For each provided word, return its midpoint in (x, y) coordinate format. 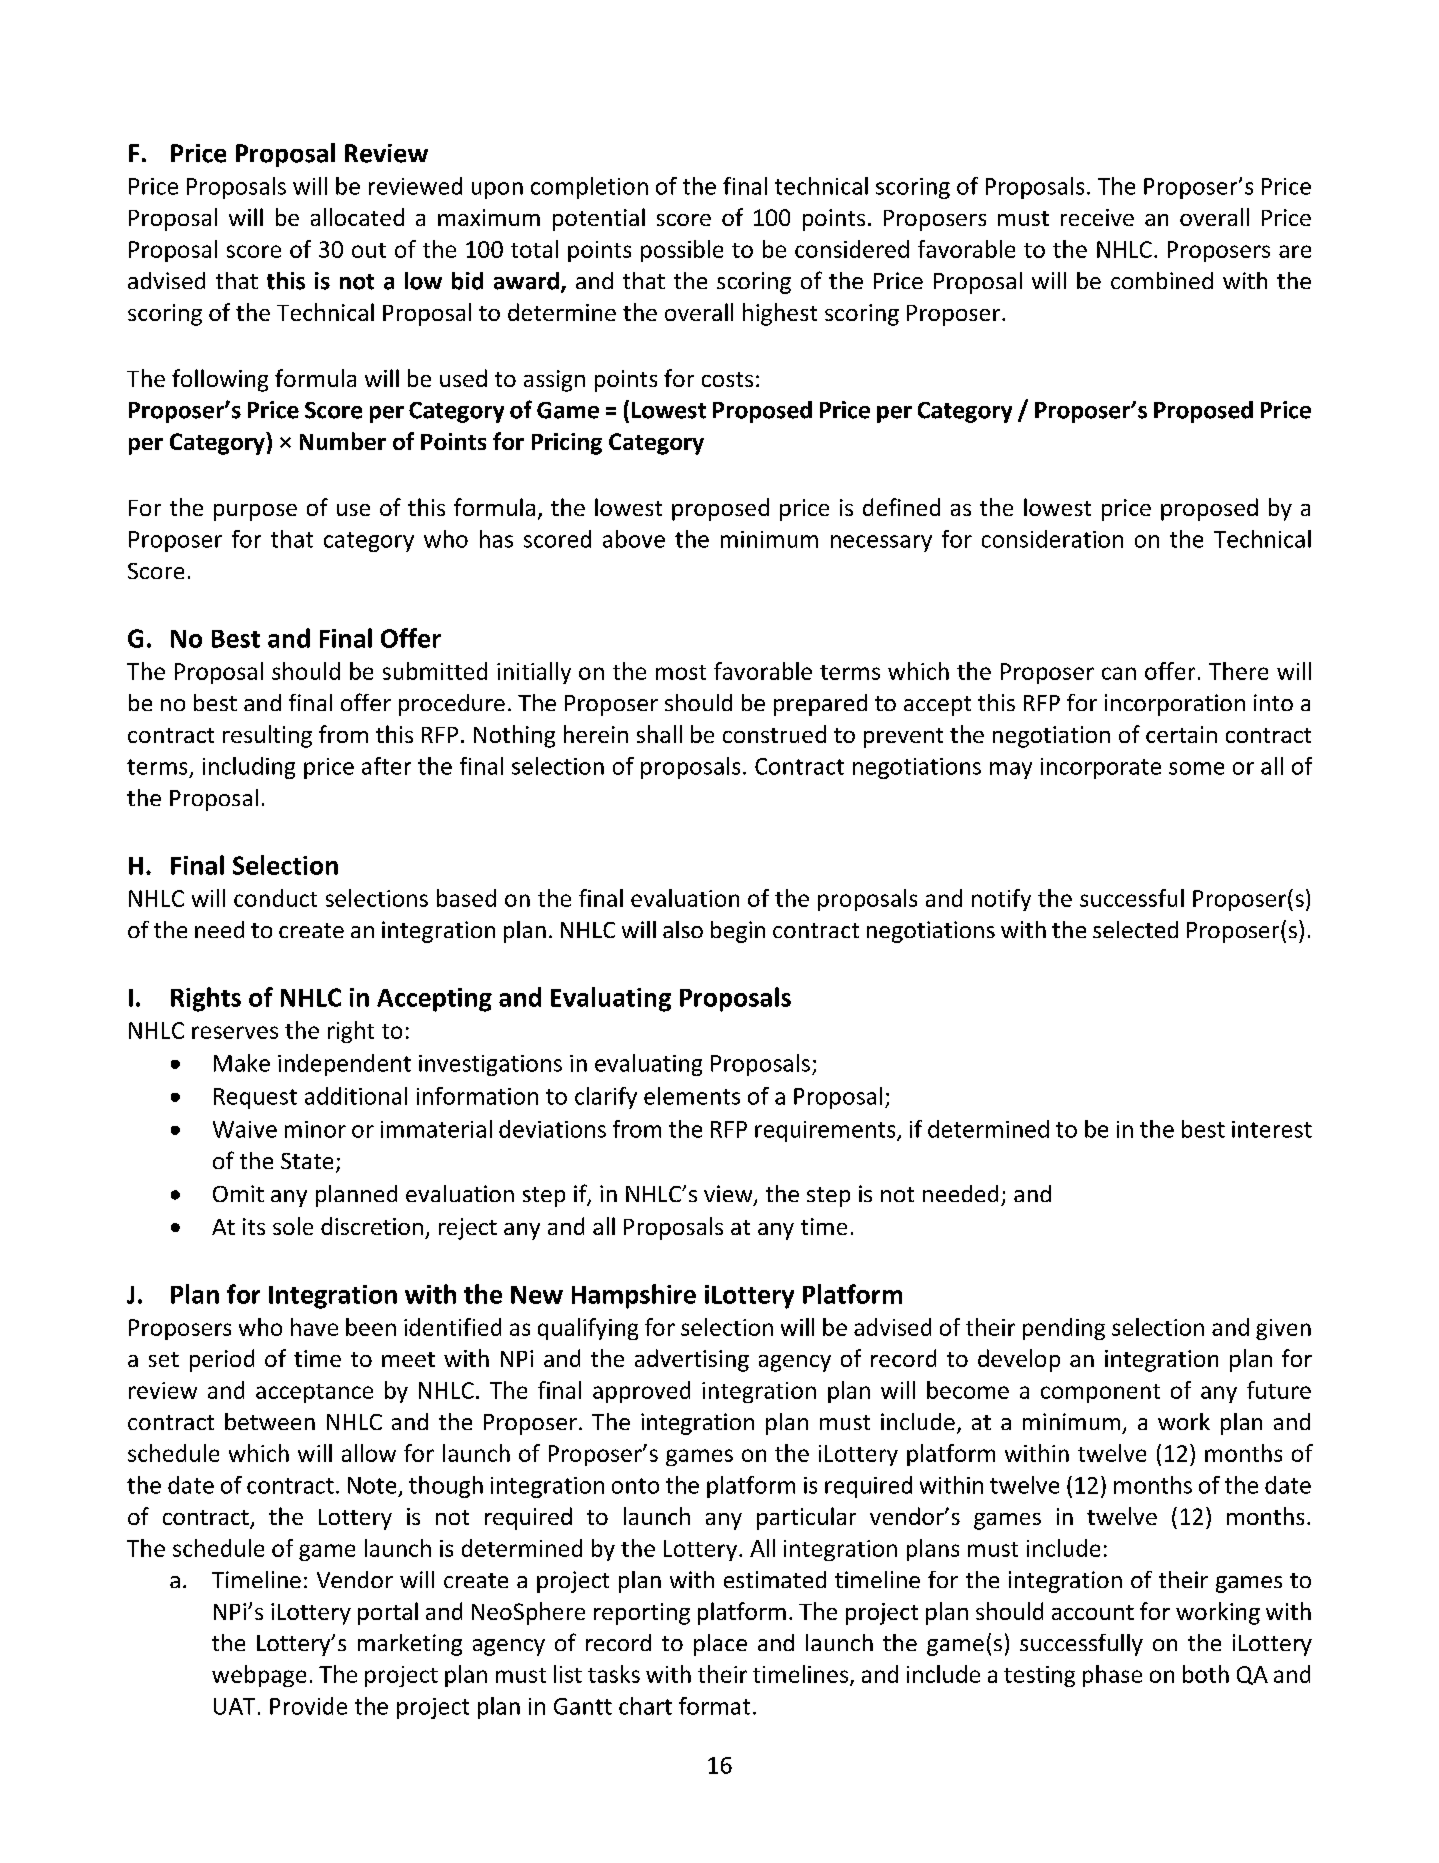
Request (255, 1098)
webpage (259, 1676)
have (314, 1327)
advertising (692, 1360)
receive (1097, 217)
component (1100, 1393)
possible (682, 251)
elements (692, 1096)
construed (774, 734)
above (634, 539)
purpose (255, 512)
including (249, 768)
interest (1272, 1129)
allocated (357, 217)
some (1196, 768)
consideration (1052, 539)
